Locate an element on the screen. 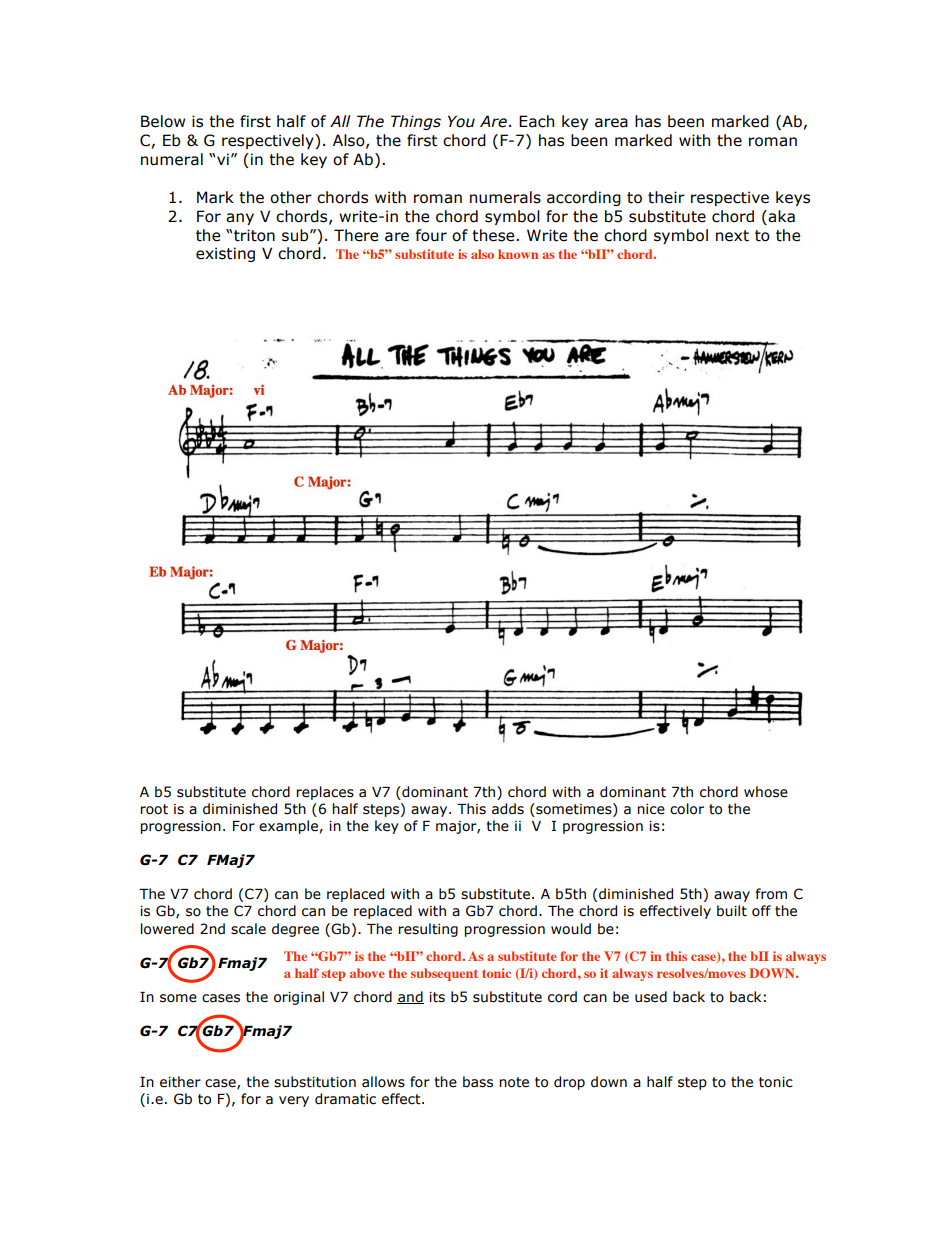 The image size is (952, 1233). replaces is located at coordinates (325, 793).
